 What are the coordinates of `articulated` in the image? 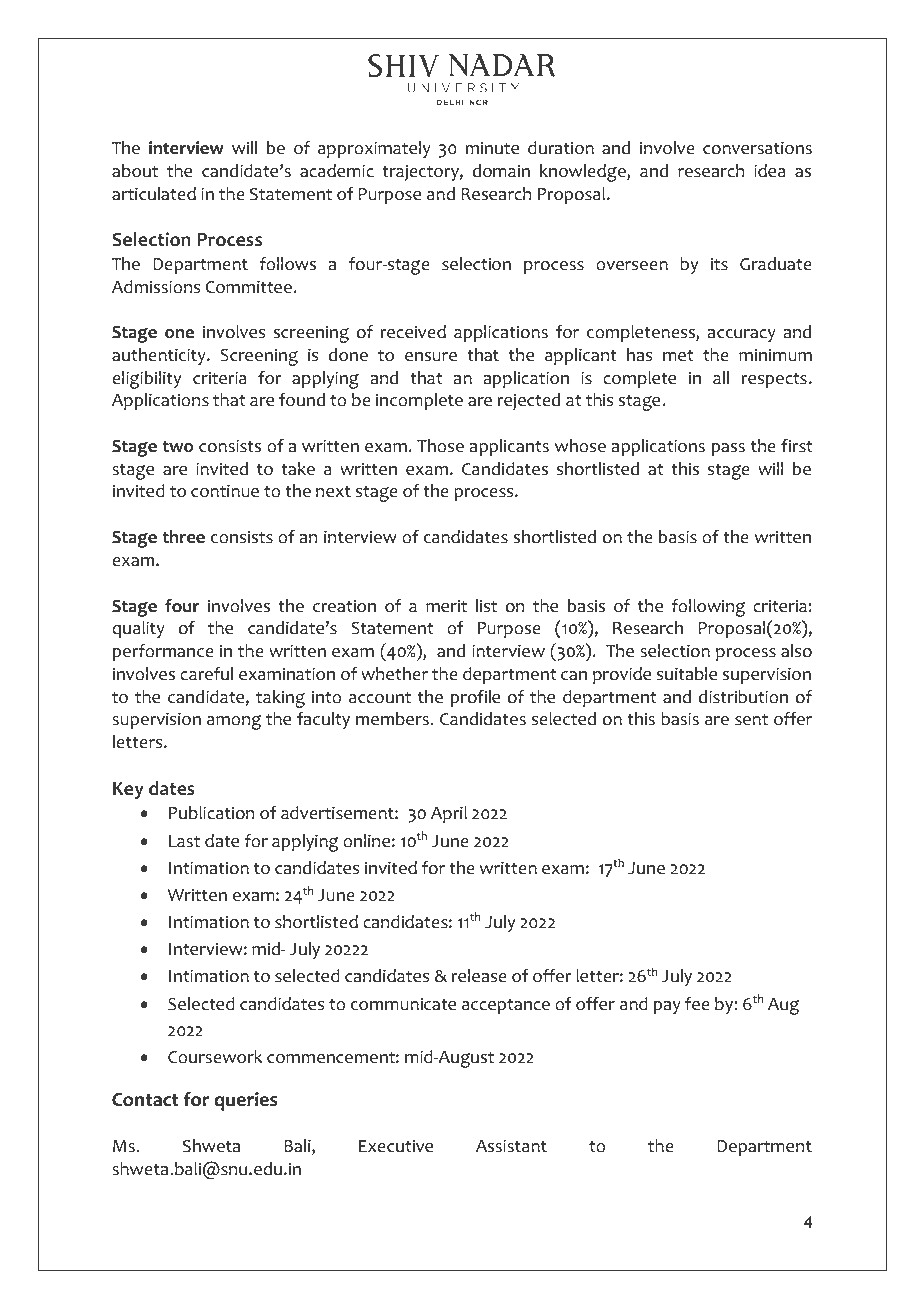 It's located at (154, 194).
